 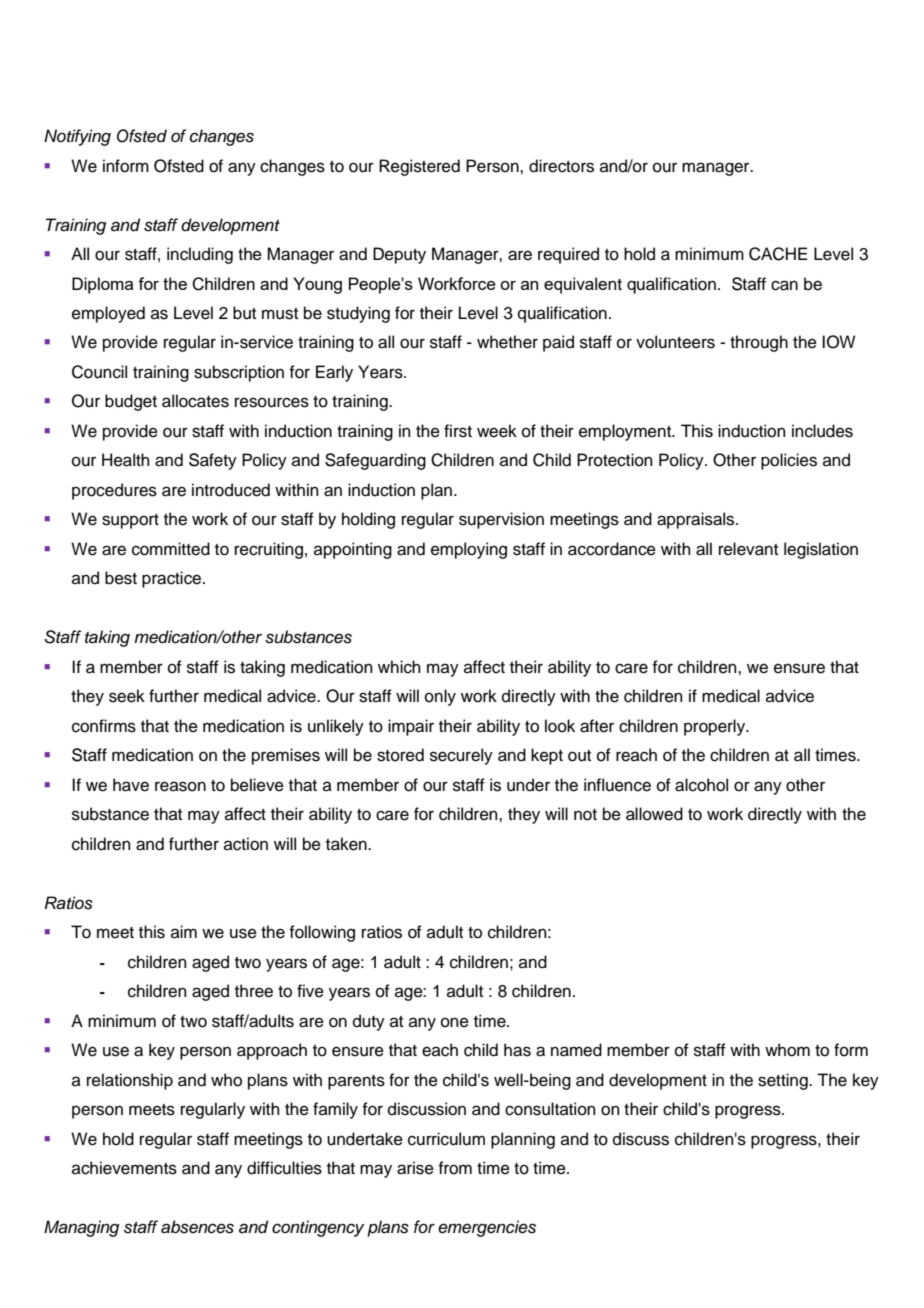 What do you see at coordinates (77, 137) in the image?
I see `Notifying` at bounding box center [77, 137].
